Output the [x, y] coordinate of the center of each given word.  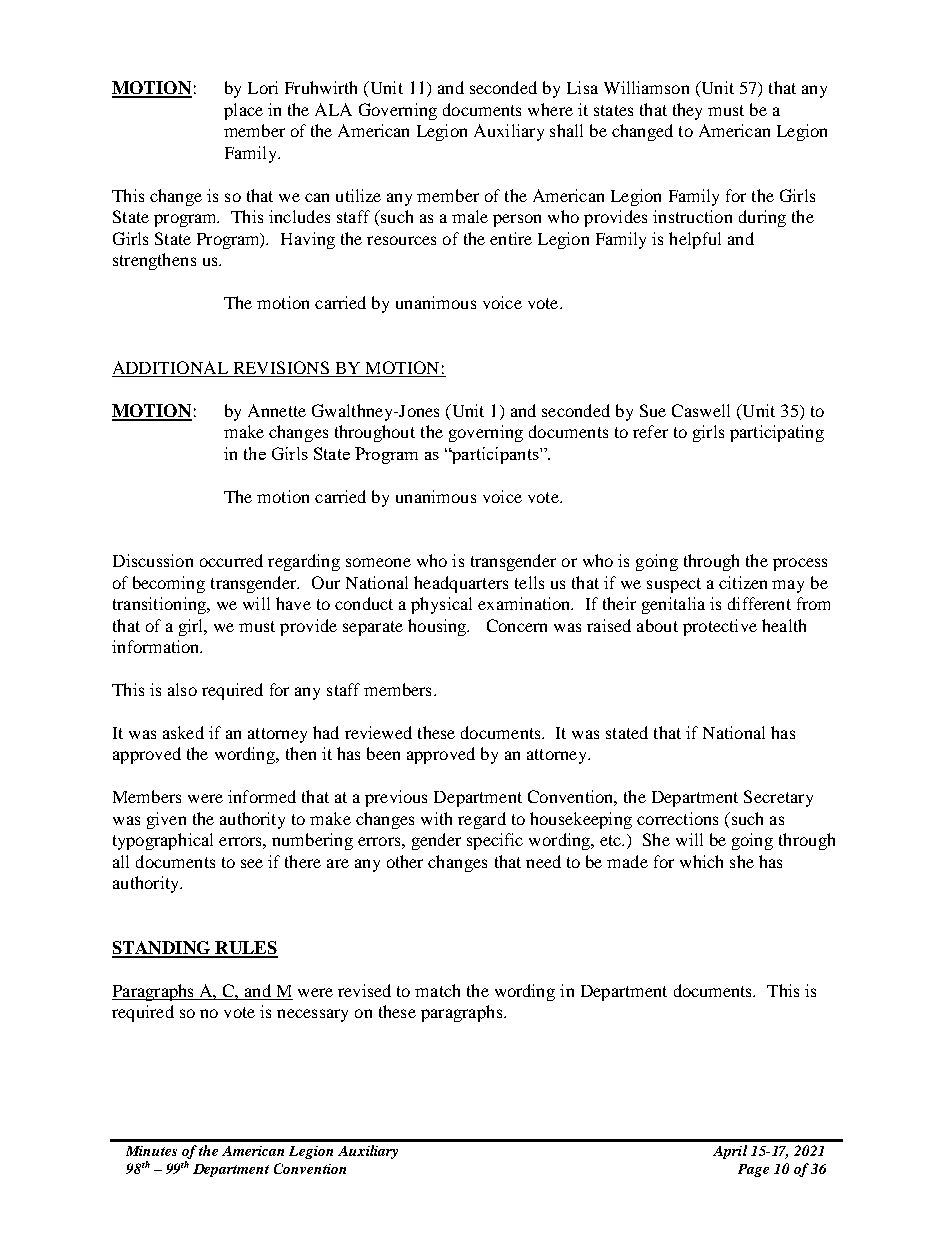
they [687, 111]
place [243, 111]
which [701, 861]
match [437, 990]
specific [495, 841]
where [550, 109]
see [252, 863]
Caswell [701, 410]
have [293, 603]
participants [495, 455]
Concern [517, 625]
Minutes [151, 1151]
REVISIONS [281, 367]
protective [720, 627]
